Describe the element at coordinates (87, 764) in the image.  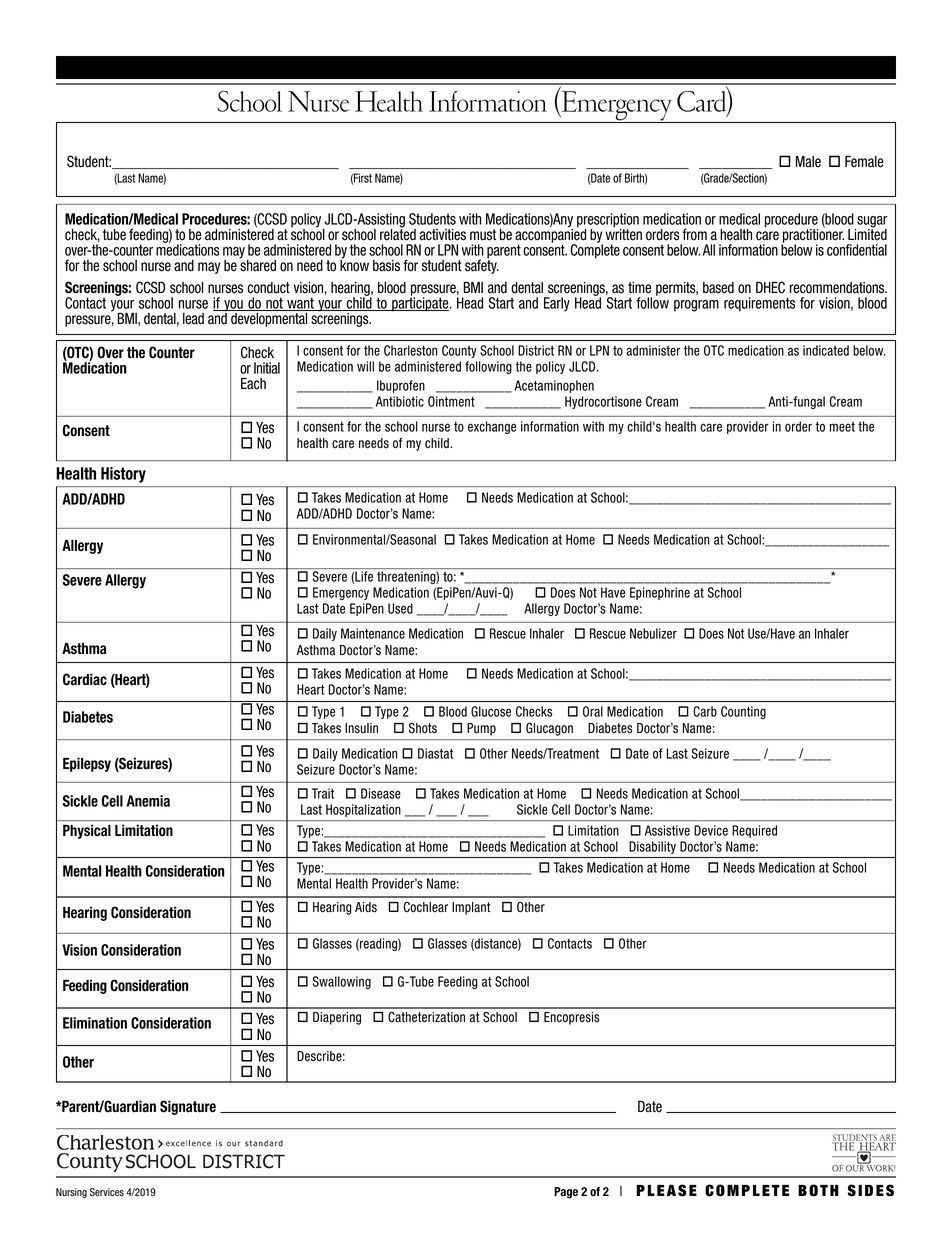
I see `Epilepsy` at that location.
